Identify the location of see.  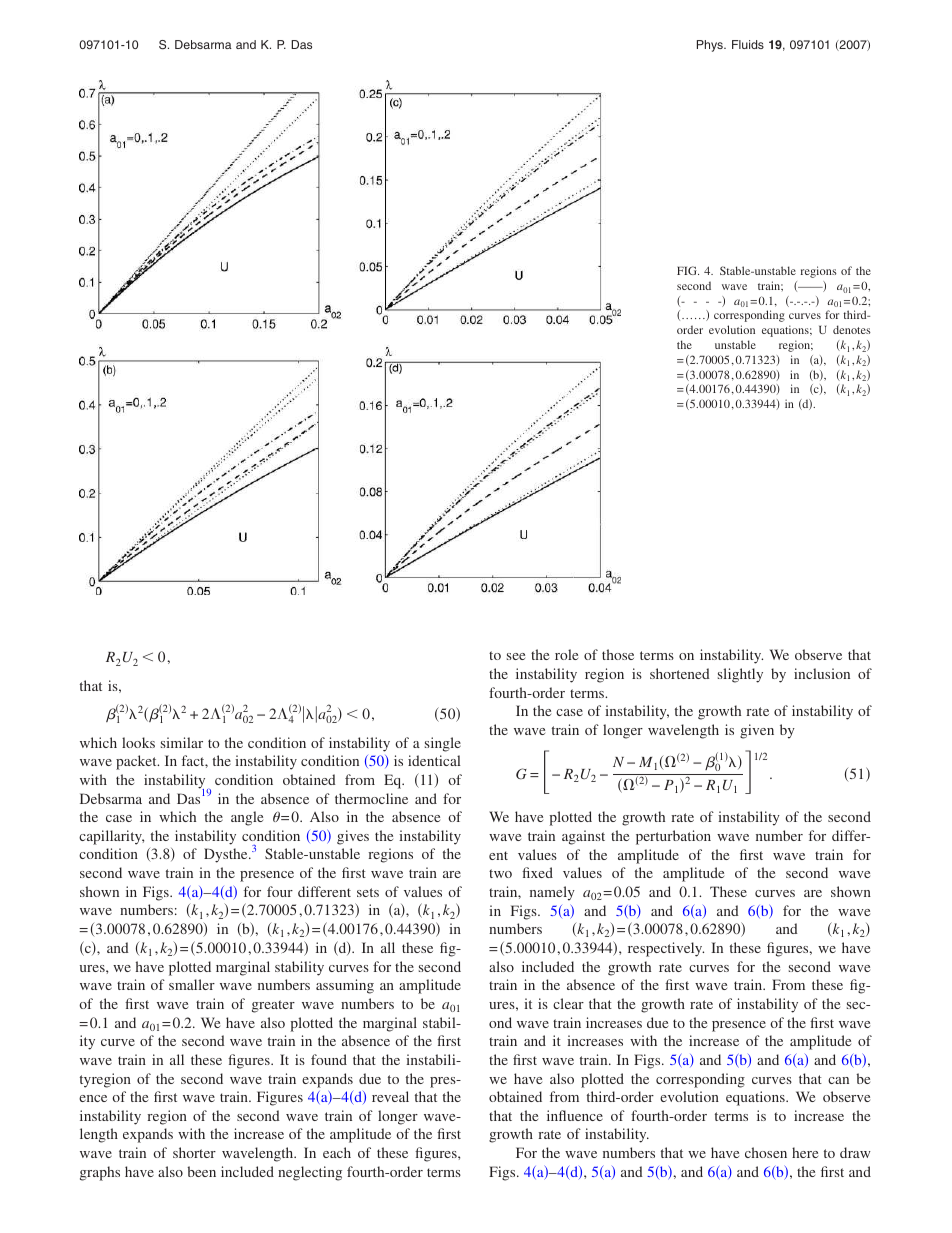
(516, 656).
